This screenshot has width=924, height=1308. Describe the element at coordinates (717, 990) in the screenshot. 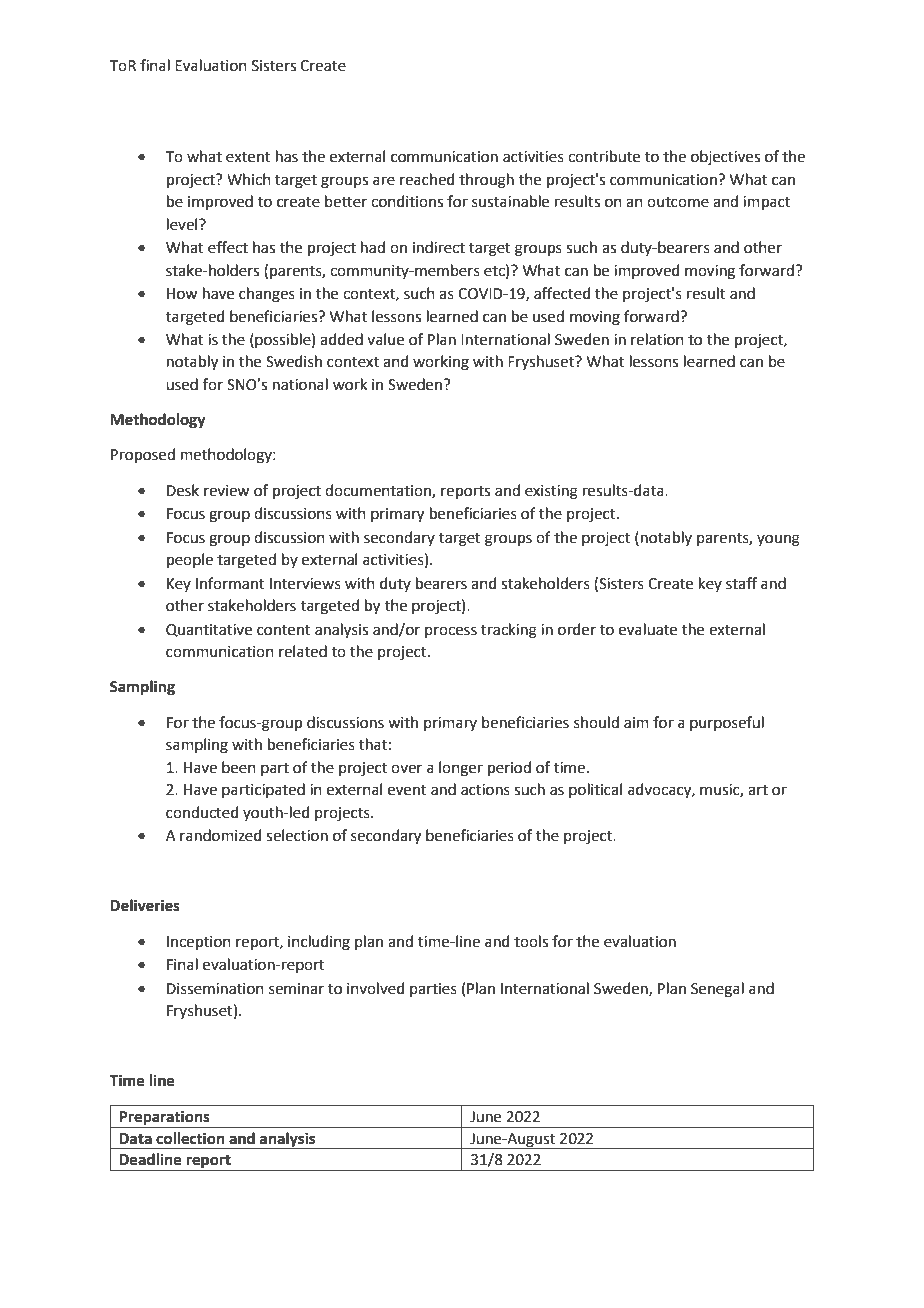

I see `Senegal` at that location.
